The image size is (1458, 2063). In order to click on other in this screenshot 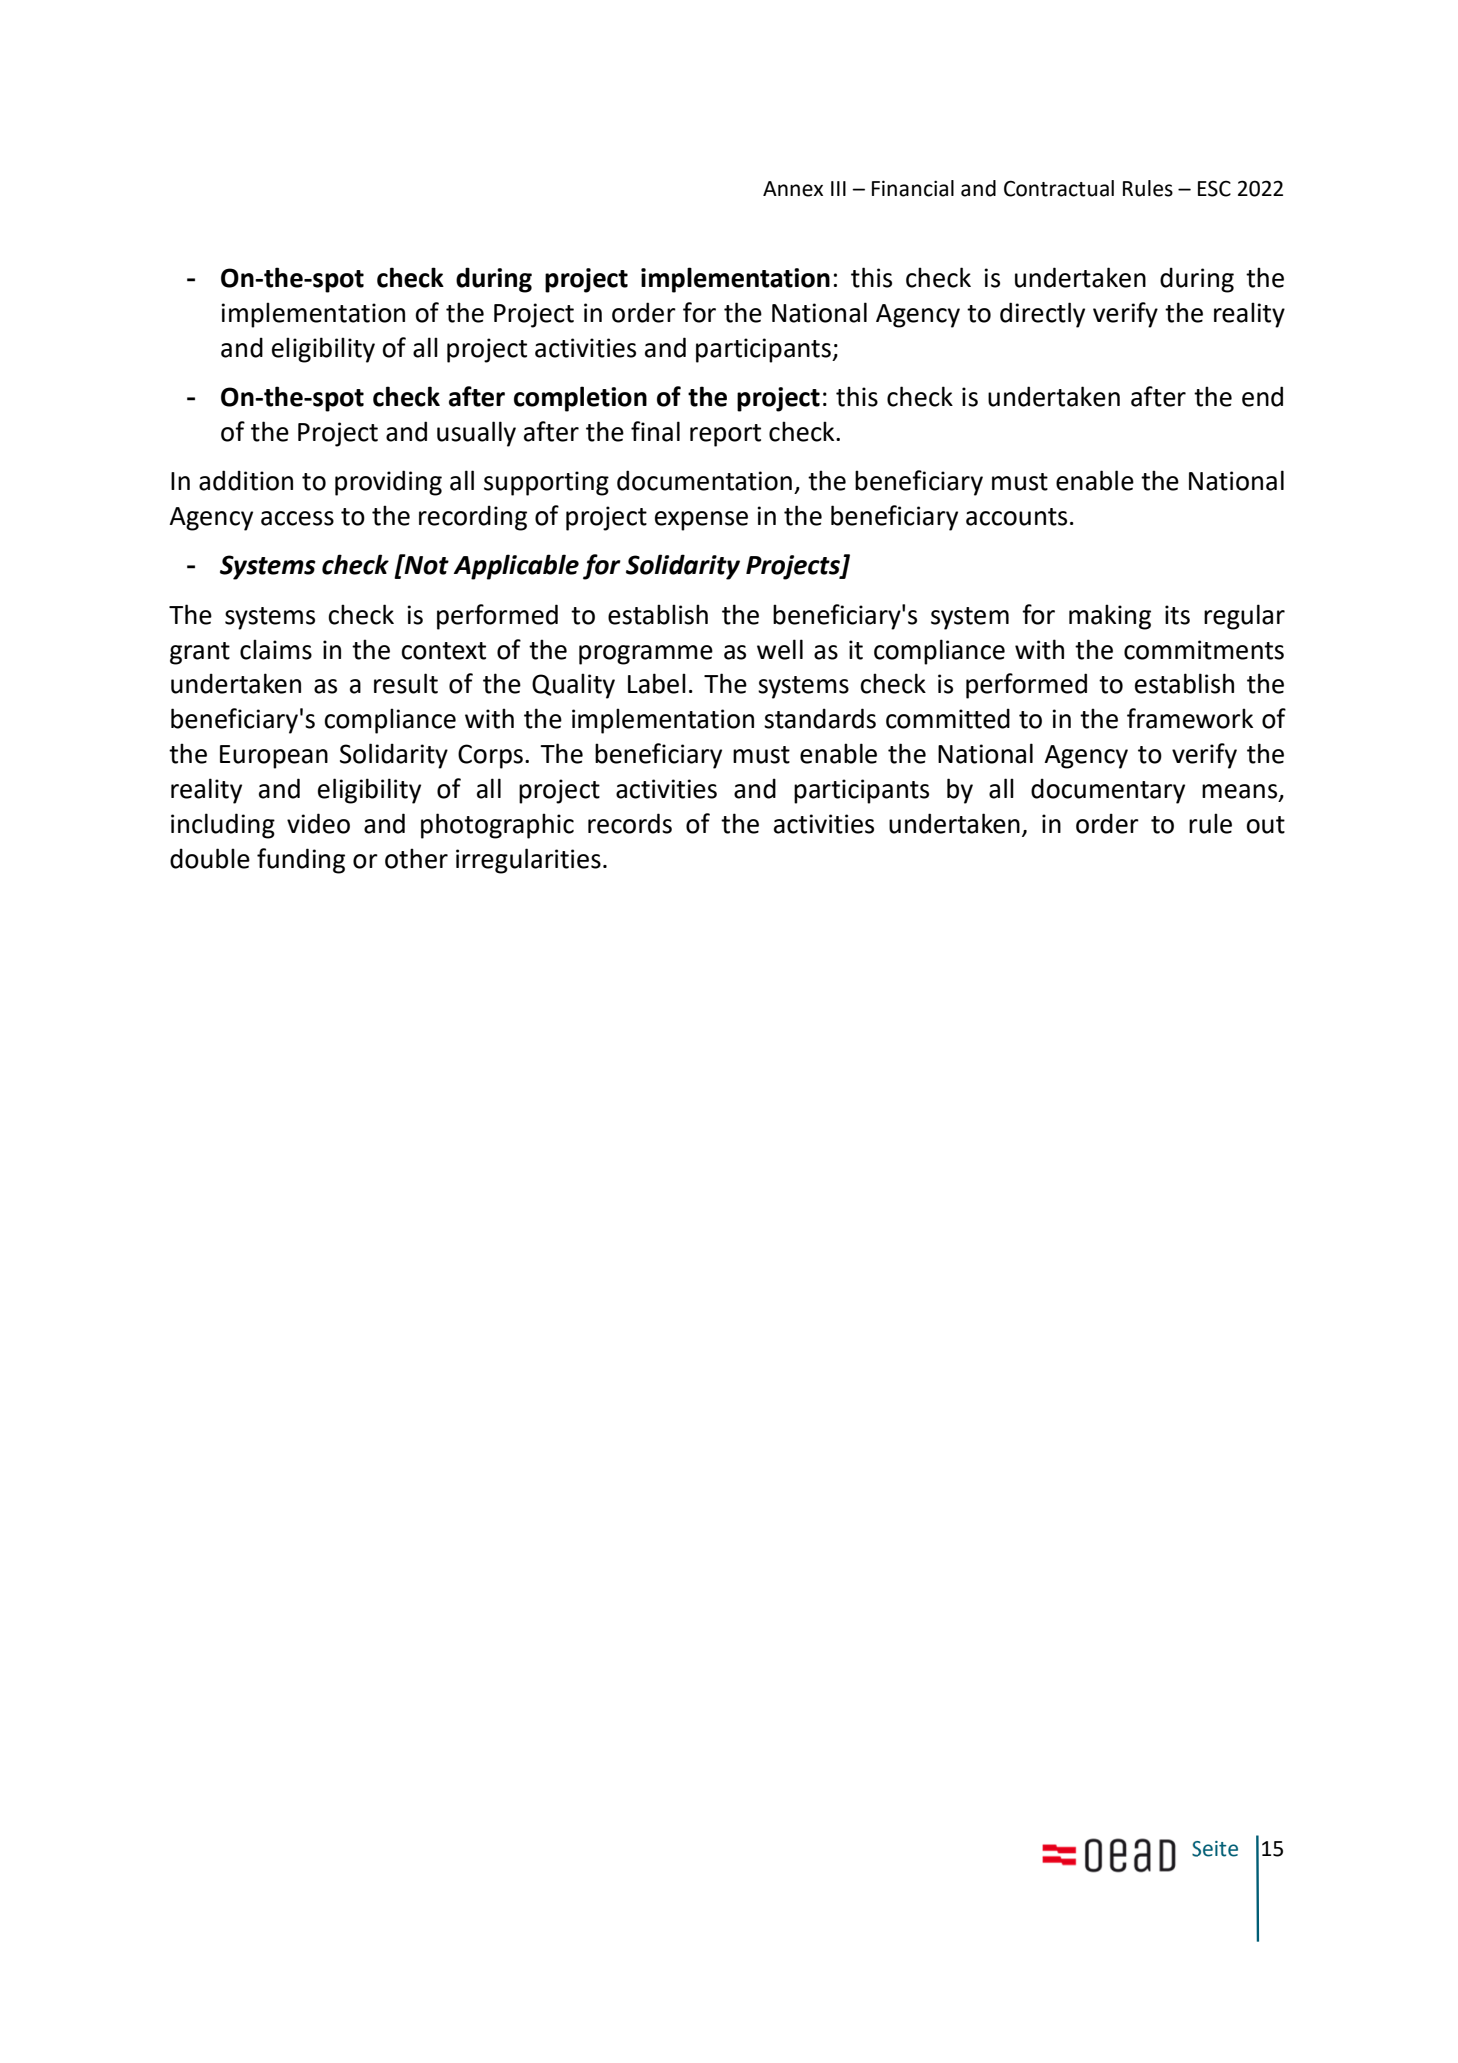, I will do `click(416, 858)`.
